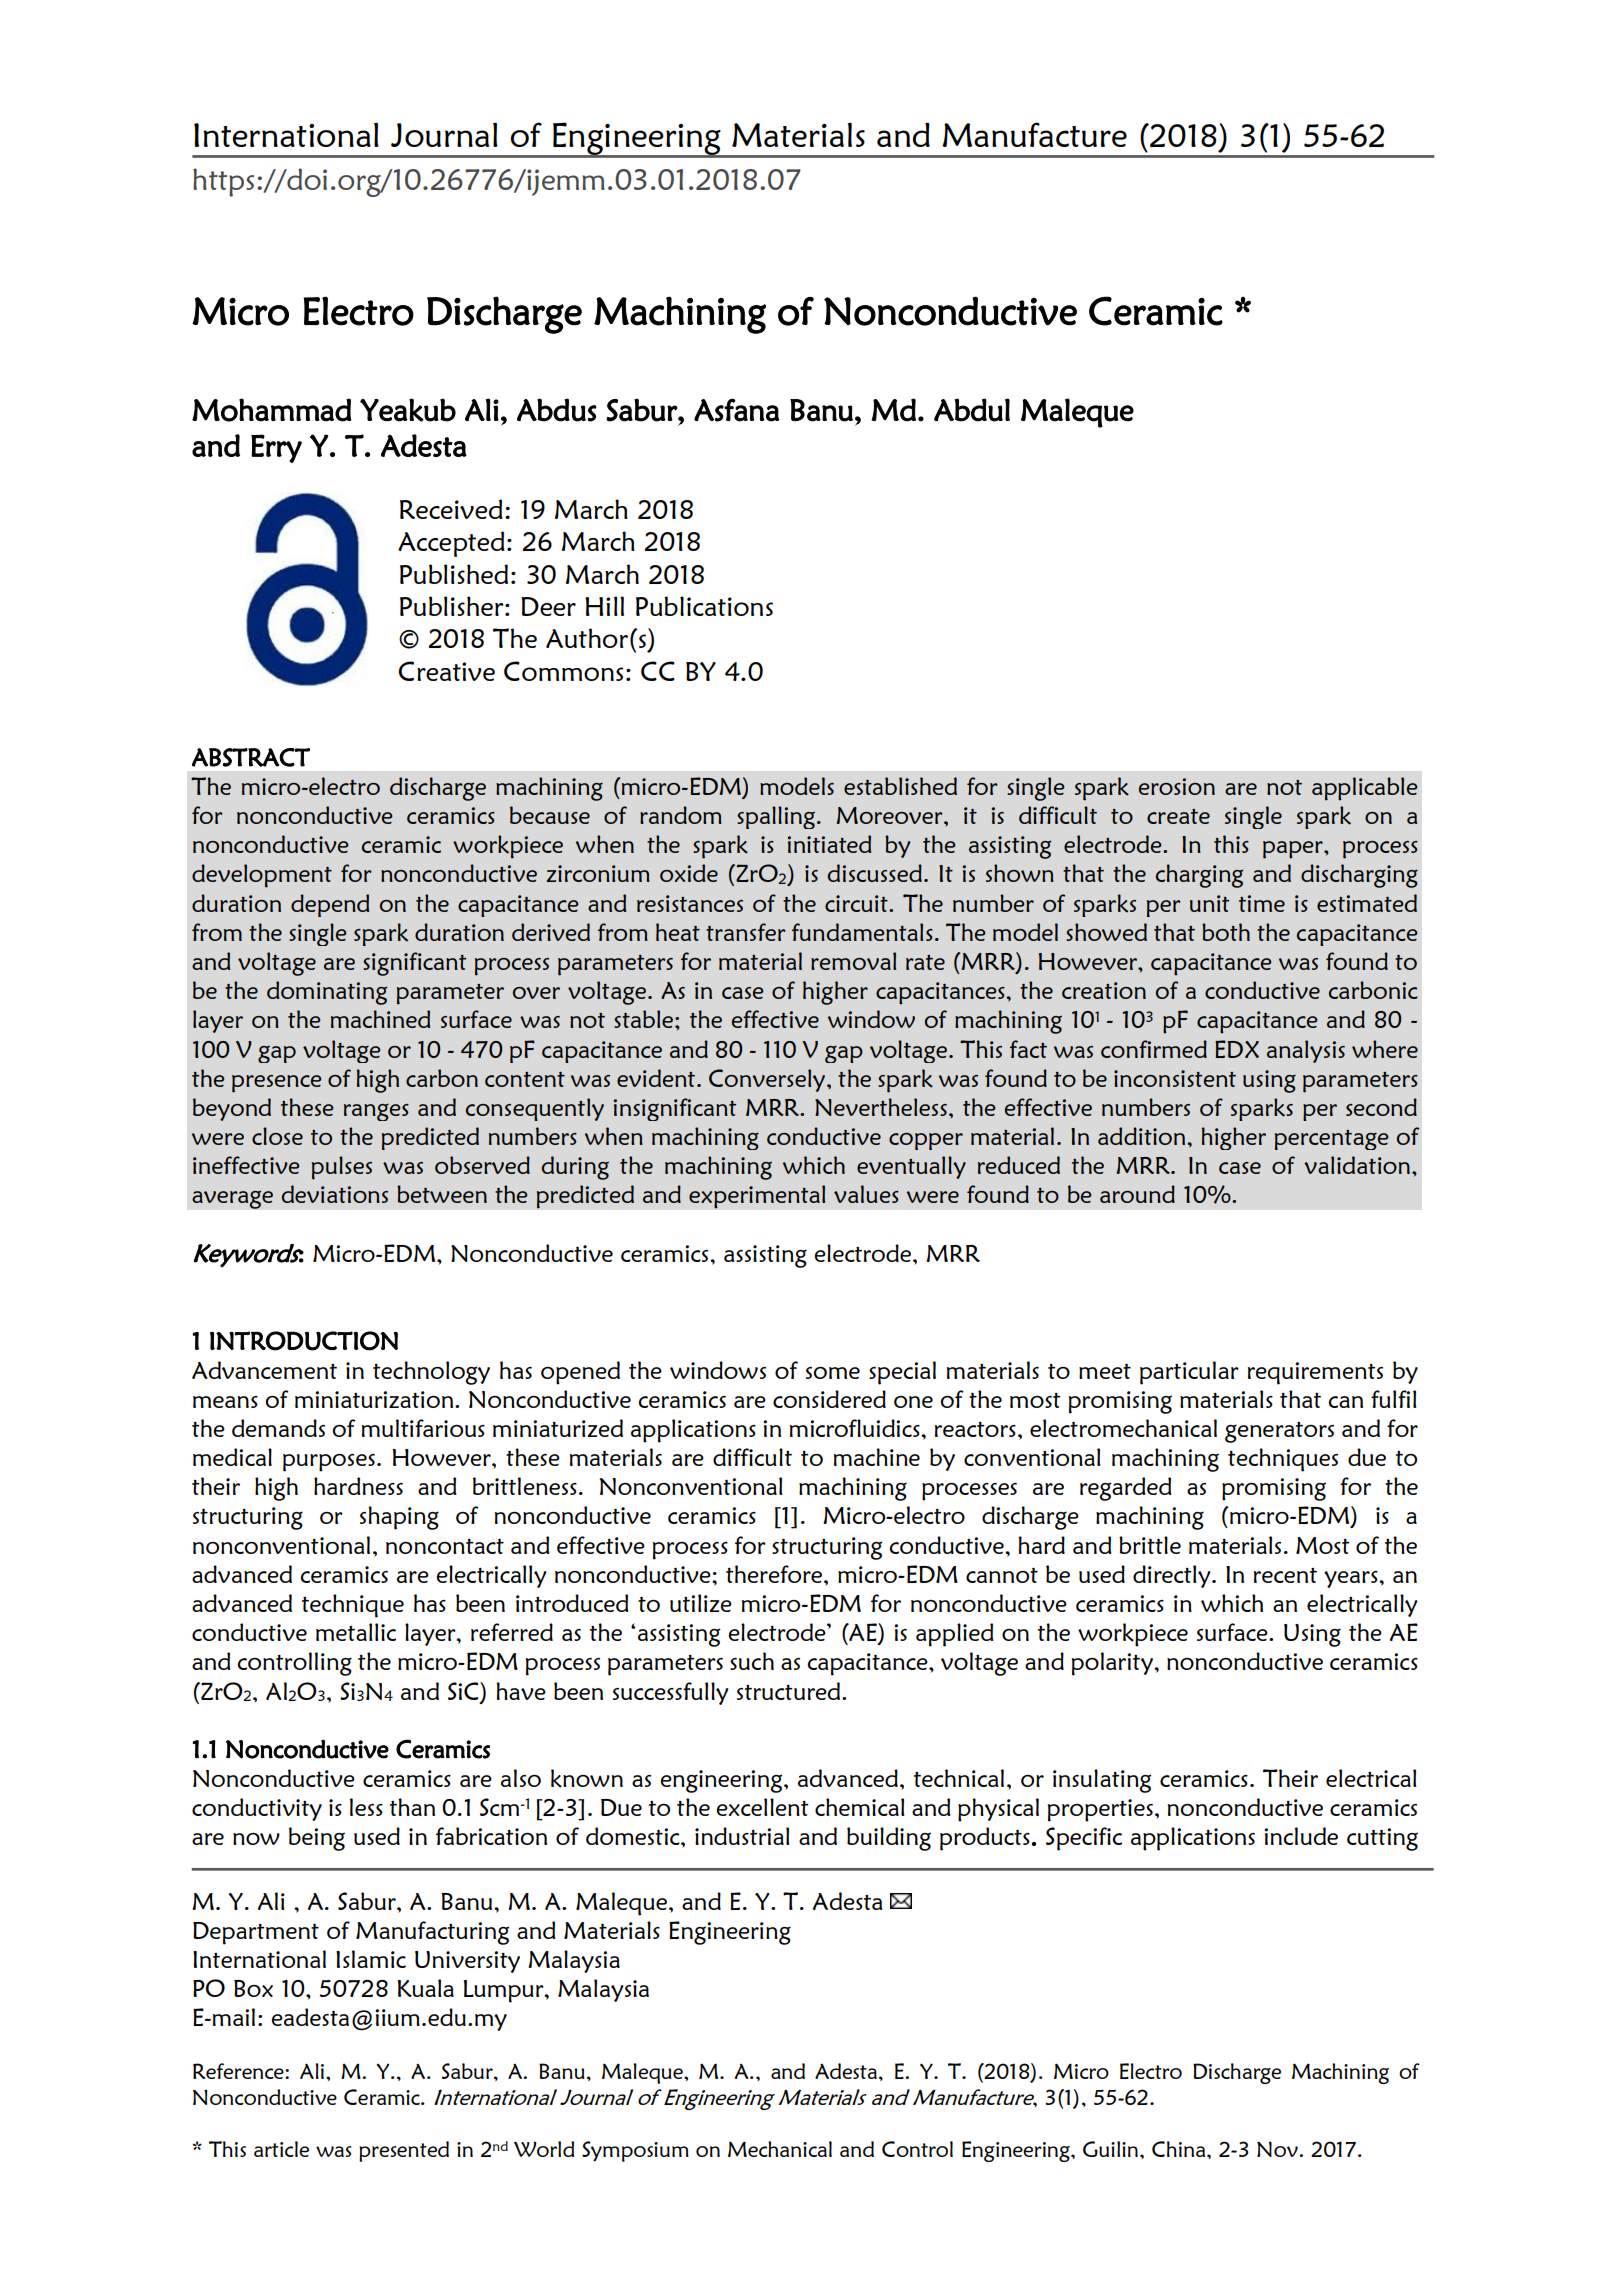 The height and width of the screenshot is (2277, 1610). Describe the element at coordinates (1177, 786) in the screenshot. I see `erosion` at that location.
